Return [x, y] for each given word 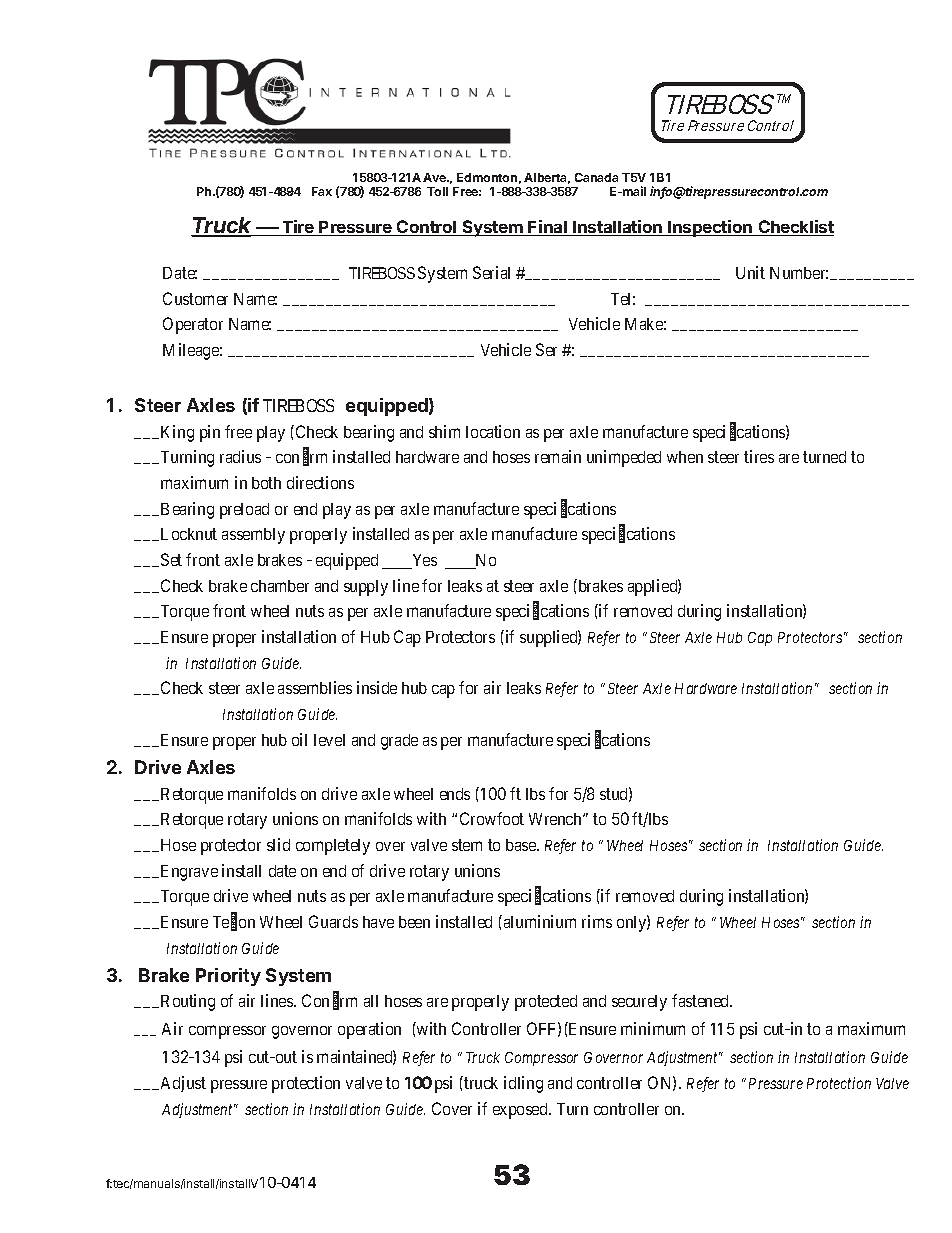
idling [523, 1084]
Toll [437, 191]
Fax [322, 191]
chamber [280, 586]
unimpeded [624, 458]
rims [597, 921]
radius [240, 456]
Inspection [710, 228]
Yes [423, 561]
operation [369, 1030]
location [493, 431]
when [685, 457]
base [522, 845]
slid [278, 844]
